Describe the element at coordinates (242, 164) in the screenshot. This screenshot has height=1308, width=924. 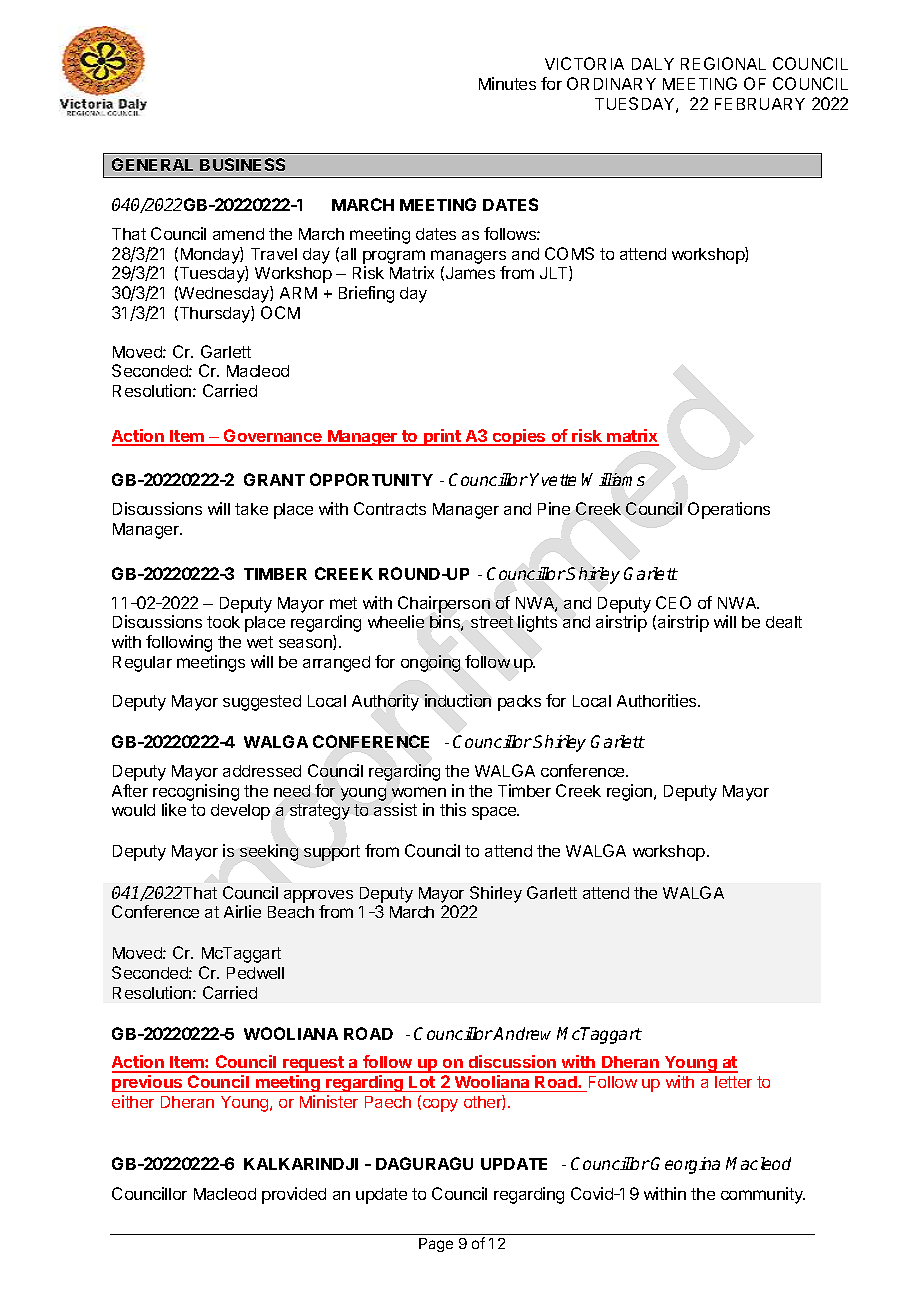
I see `BUSINESS` at that location.
